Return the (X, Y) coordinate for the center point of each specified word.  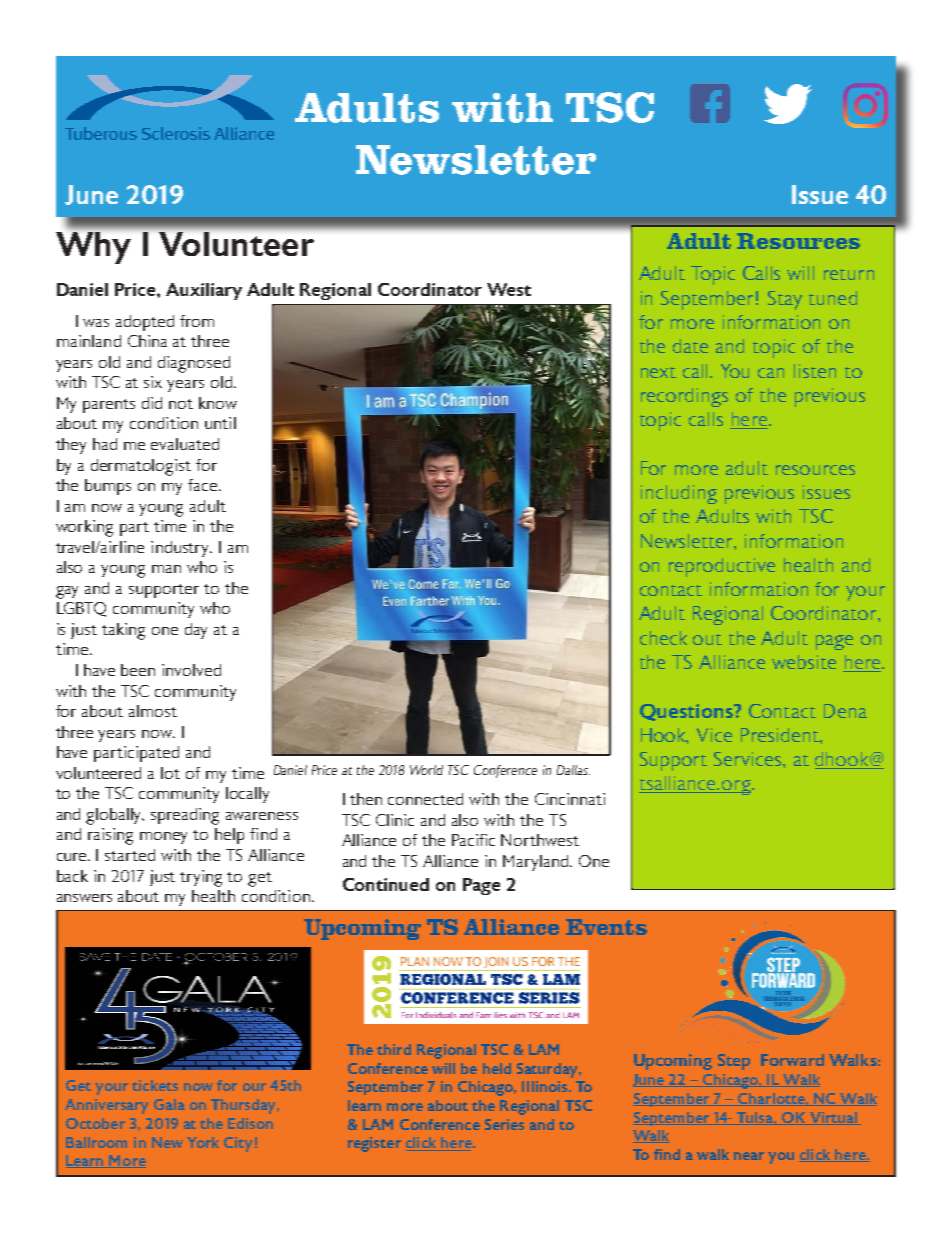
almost (153, 711)
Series (504, 1124)
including (679, 494)
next (658, 372)
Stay (785, 300)
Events (606, 927)
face (204, 485)
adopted (145, 323)
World (426, 770)
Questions (687, 712)
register (374, 1144)
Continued (386, 884)
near (749, 1156)
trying (201, 878)
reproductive (722, 567)
